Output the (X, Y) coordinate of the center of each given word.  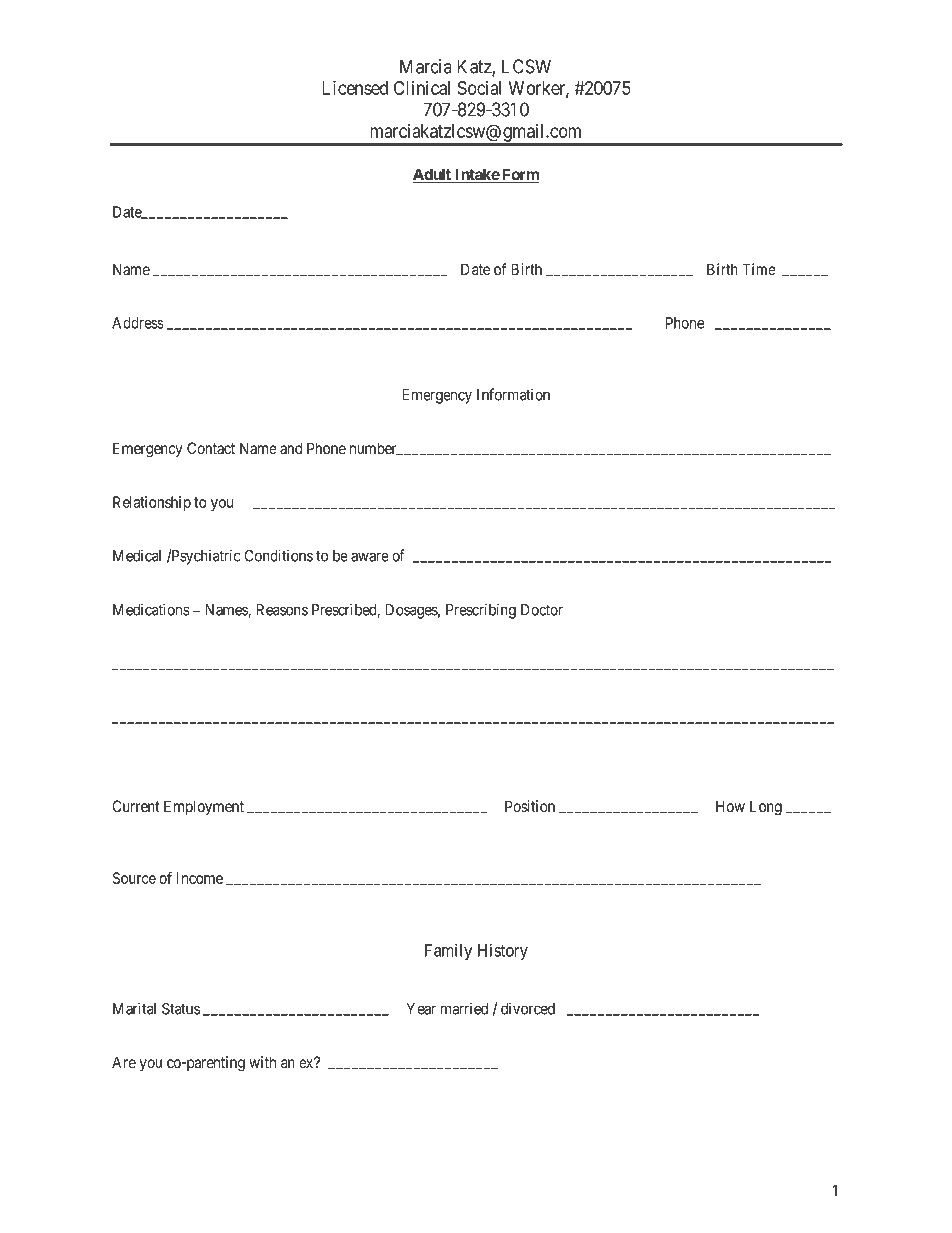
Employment (204, 808)
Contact (211, 448)
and (291, 448)
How (730, 806)
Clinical (422, 87)
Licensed (355, 87)
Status (181, 1008)
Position (530, 806)
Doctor (542, 610)
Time (759, 269)
